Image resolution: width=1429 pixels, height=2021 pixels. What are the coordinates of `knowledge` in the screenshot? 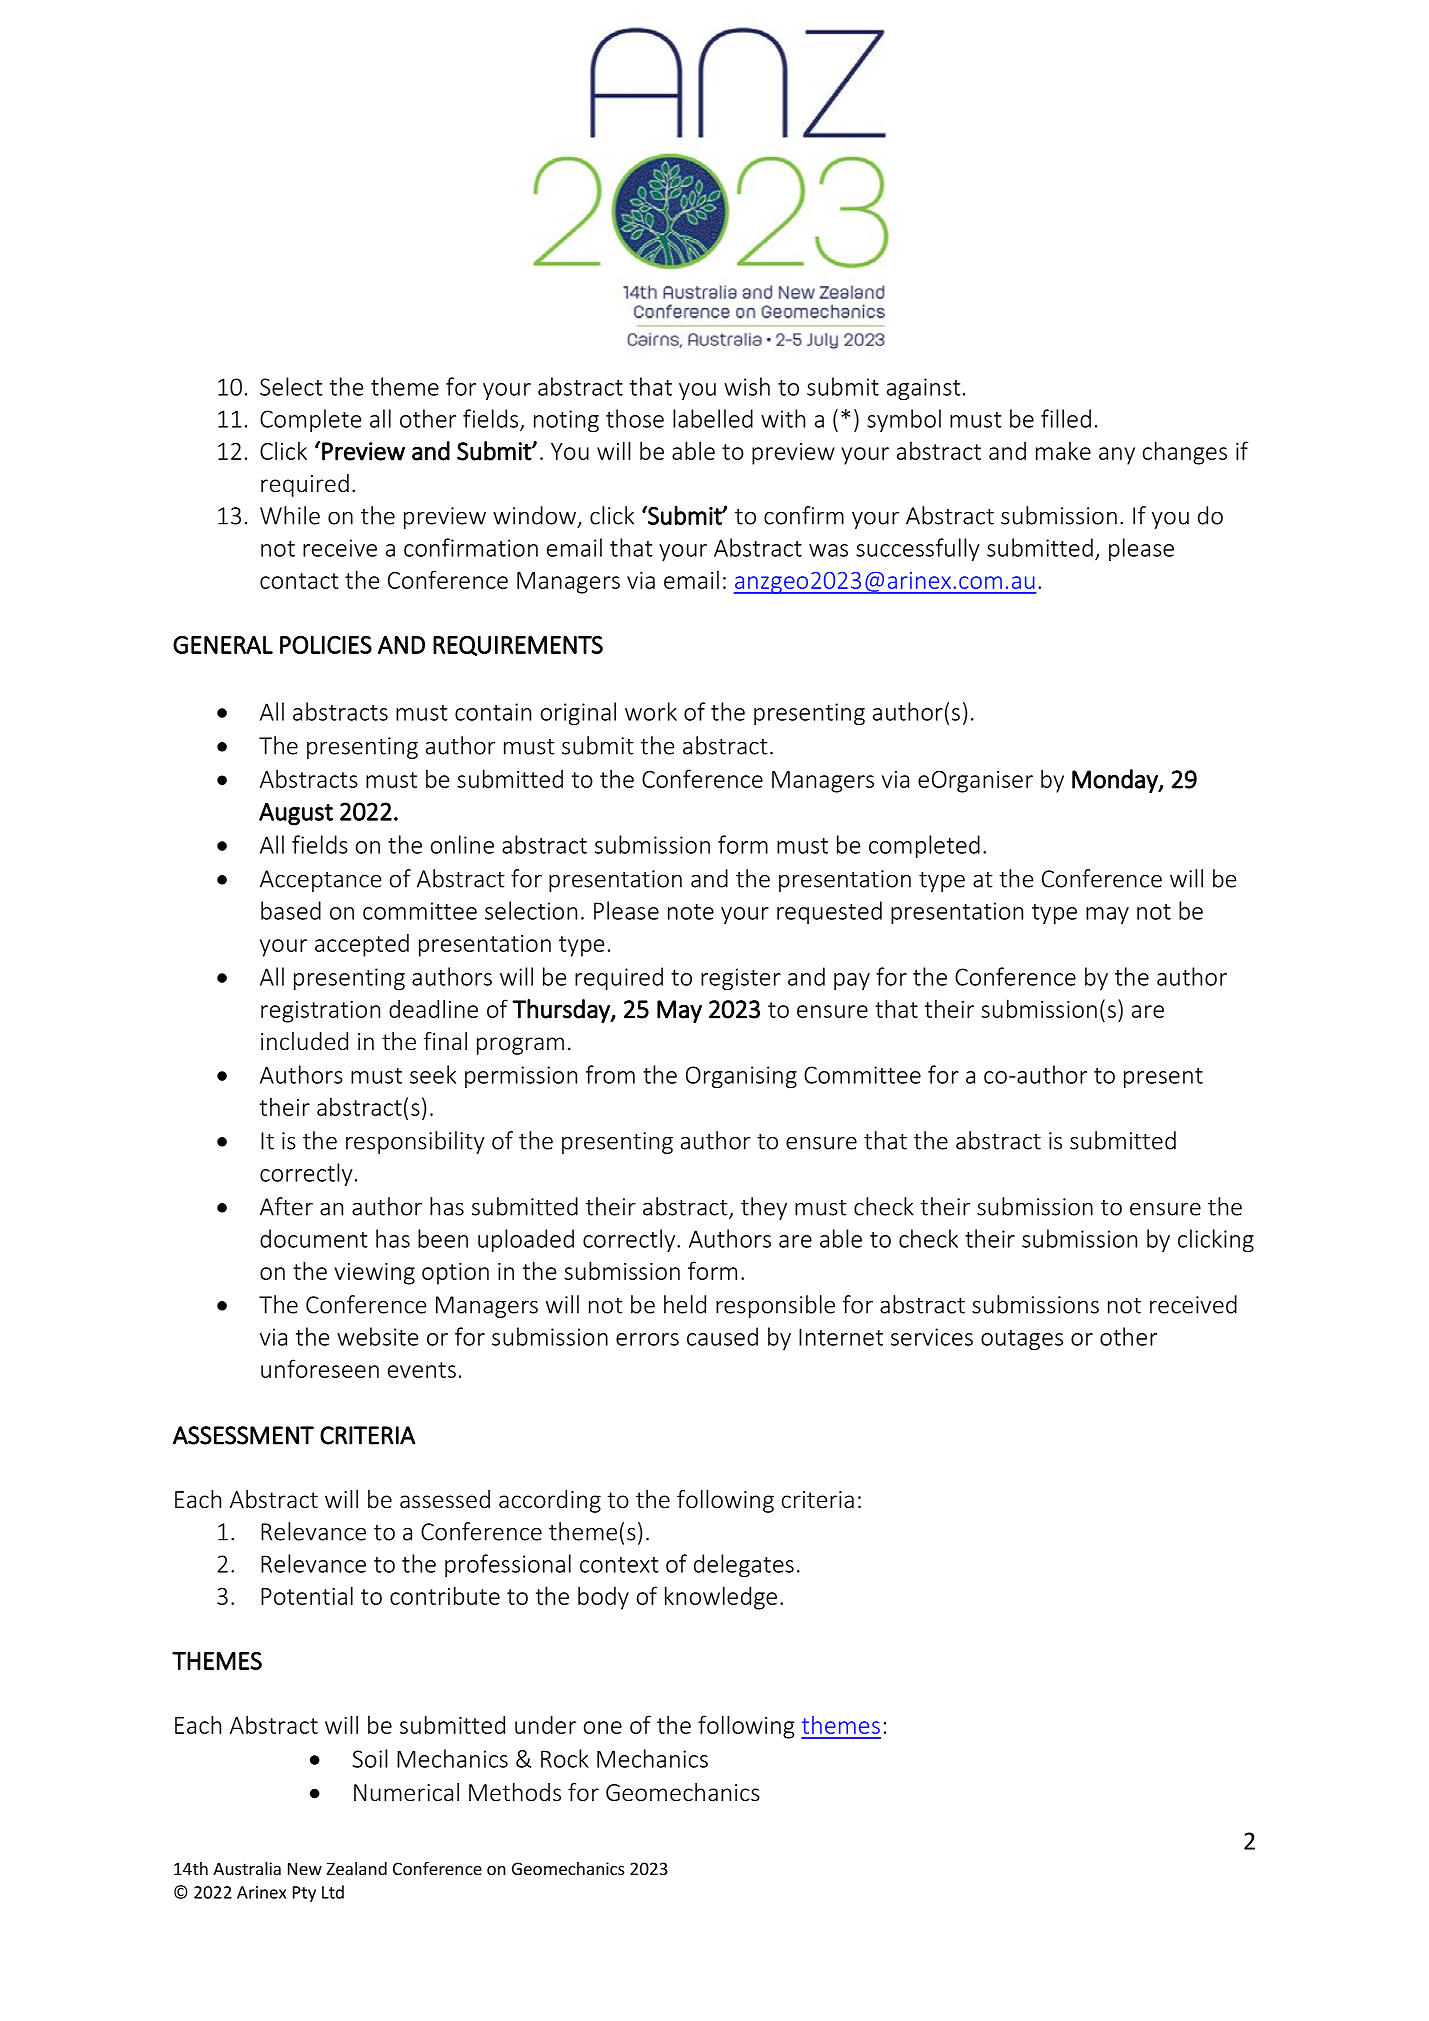 It's located at (721, 1598).
